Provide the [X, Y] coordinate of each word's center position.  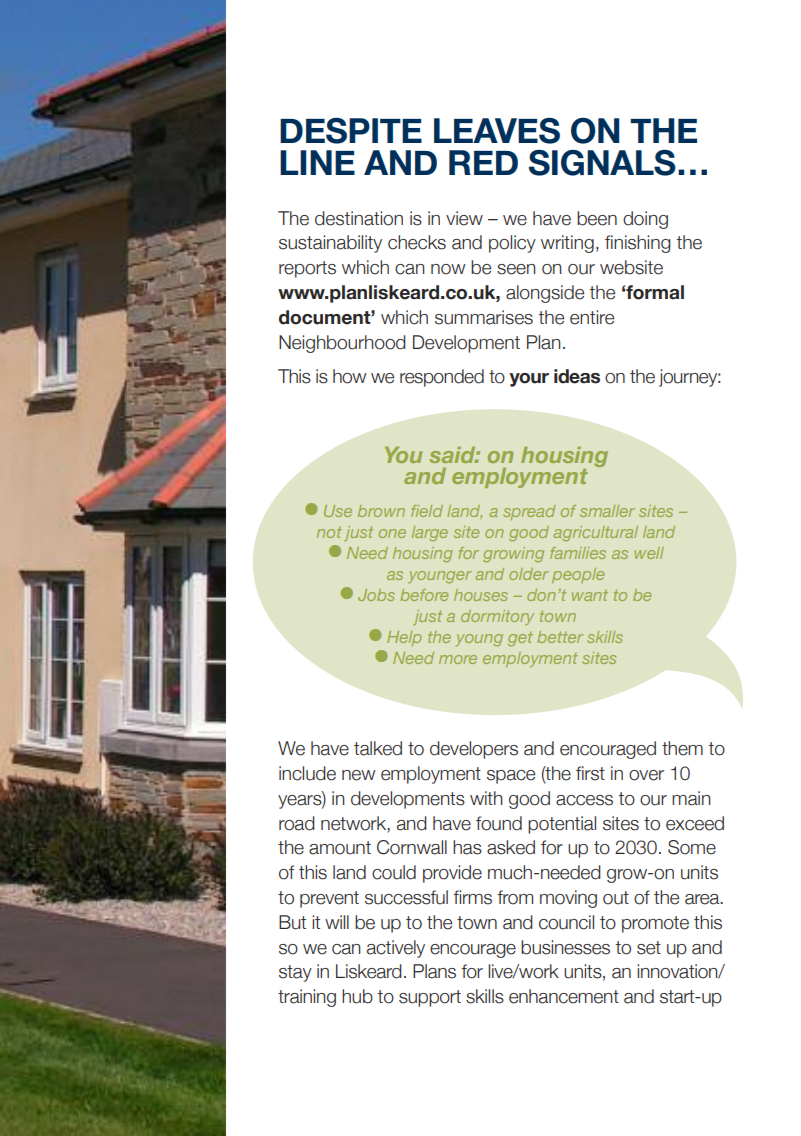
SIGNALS [602, 163]
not [329, 532]
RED [483, 162]
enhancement [564, 996]
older [529, 574]
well [649, 553]
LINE [317, 162]
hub [357, 996]
